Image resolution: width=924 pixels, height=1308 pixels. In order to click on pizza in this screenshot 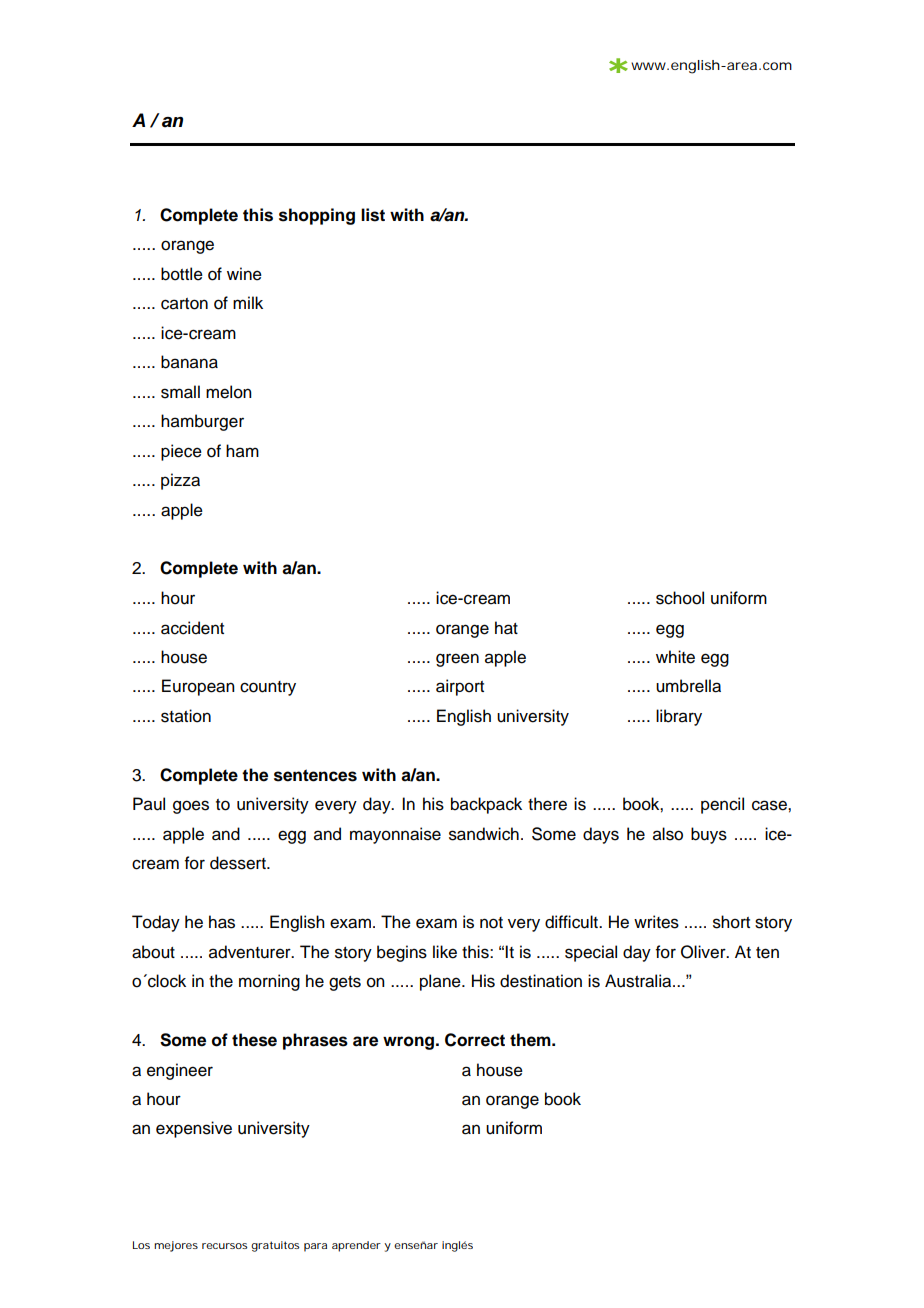, I will do `click(180, 481)`.
